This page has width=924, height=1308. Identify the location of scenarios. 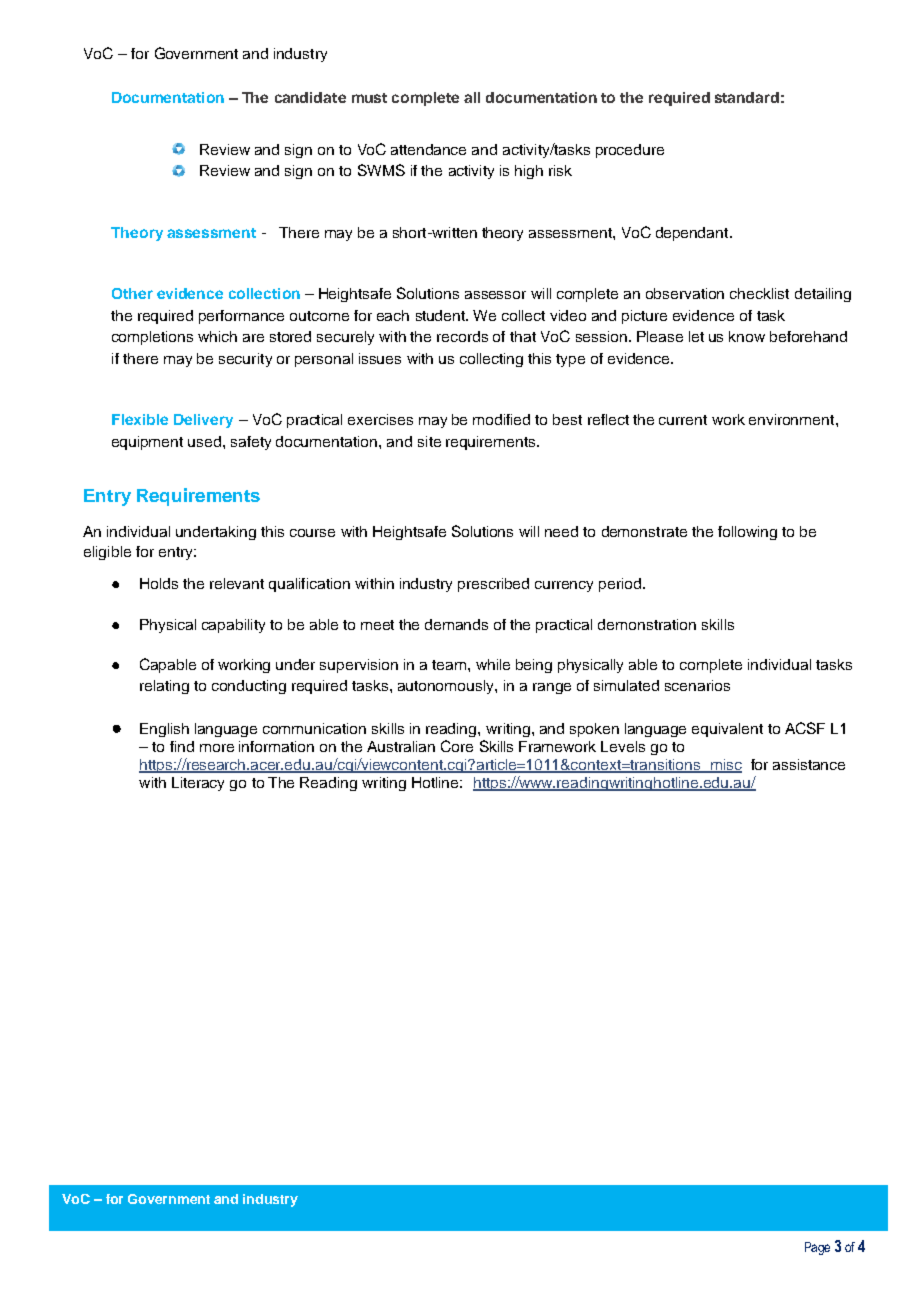
(697, 685).
